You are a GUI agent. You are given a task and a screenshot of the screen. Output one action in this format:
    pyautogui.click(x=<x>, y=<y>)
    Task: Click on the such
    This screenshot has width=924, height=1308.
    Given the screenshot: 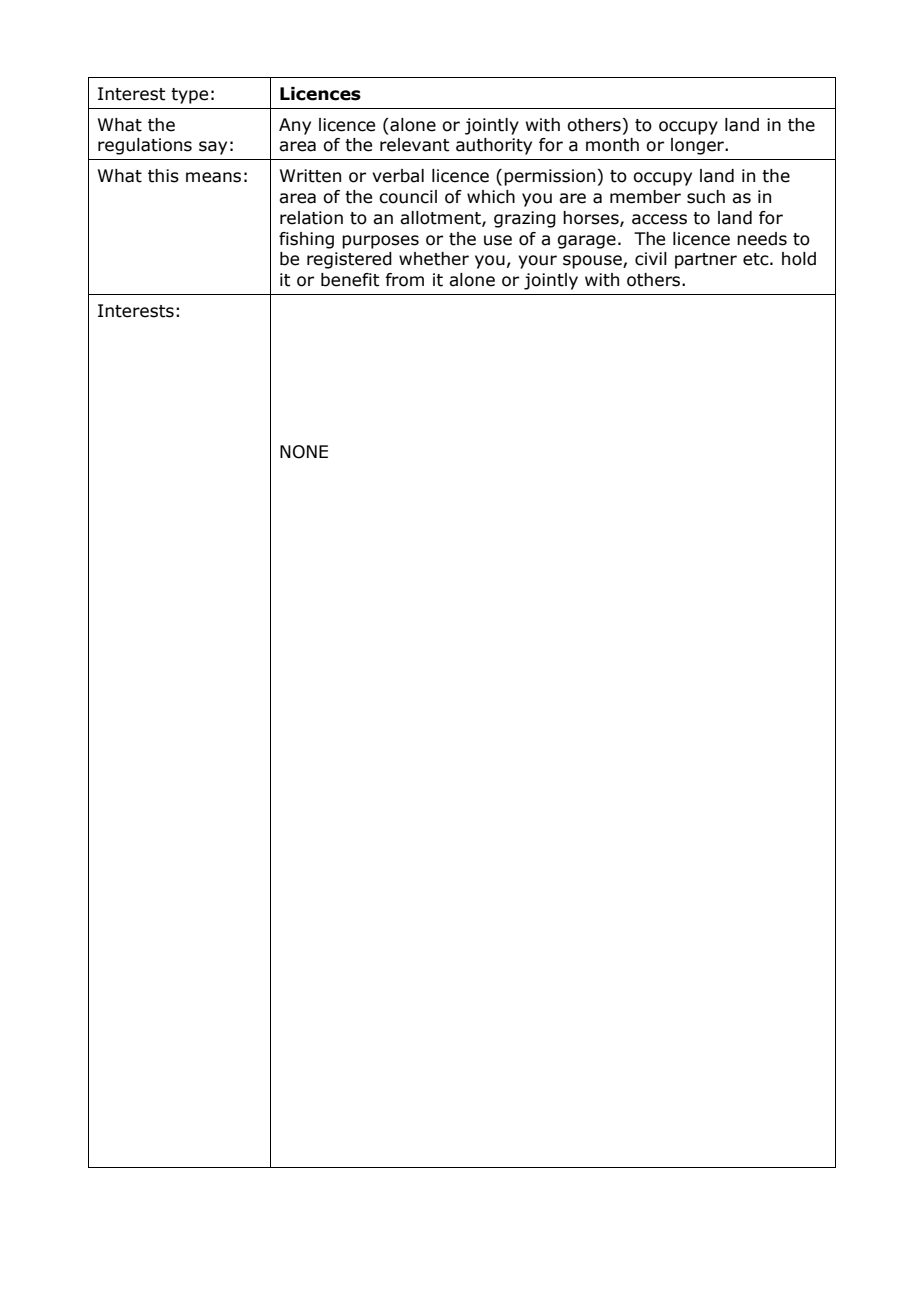 What is the action you would take?
    pyautogui.click(x=706, y=197)
